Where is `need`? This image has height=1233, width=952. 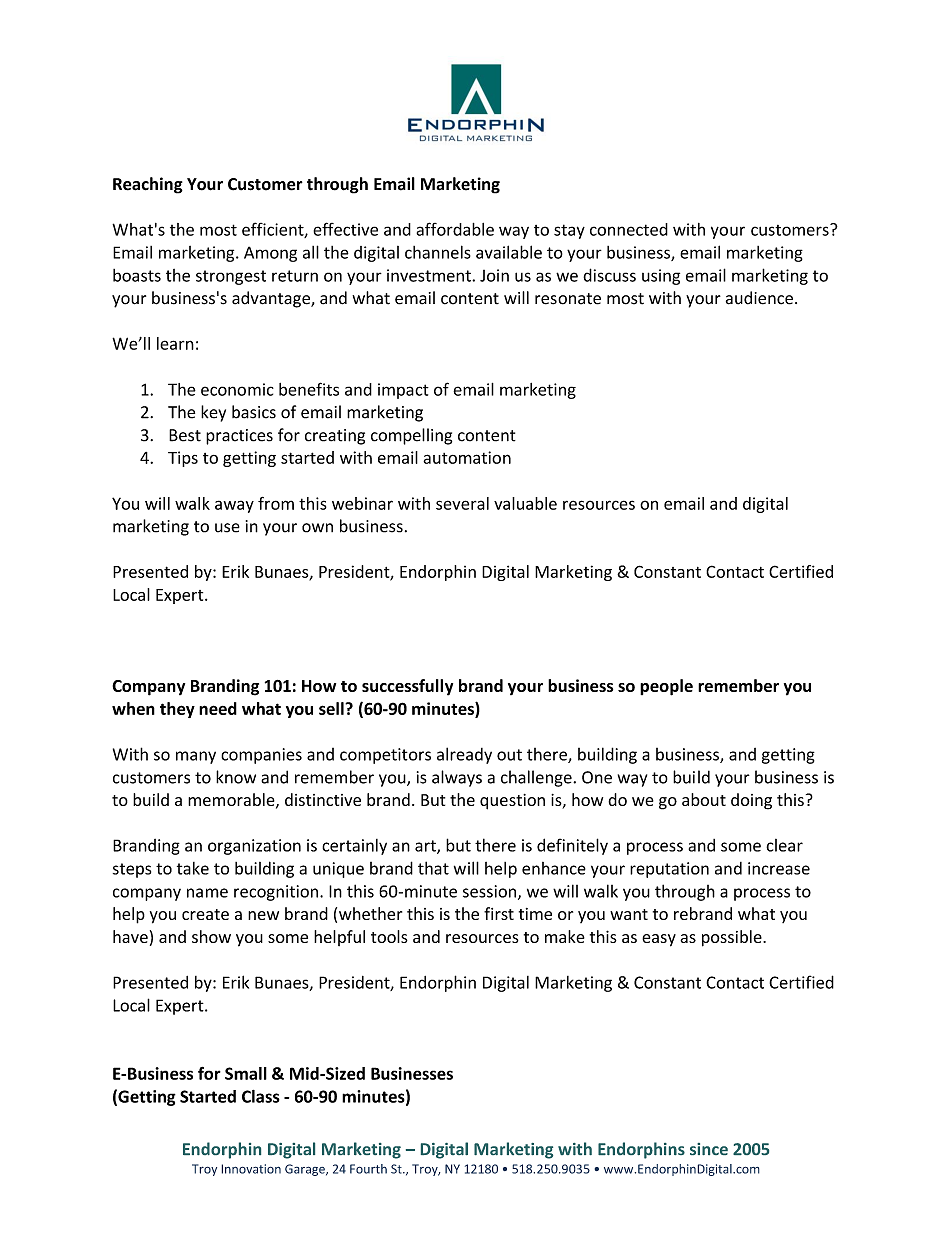
need is located at coordinates (218, 708).
